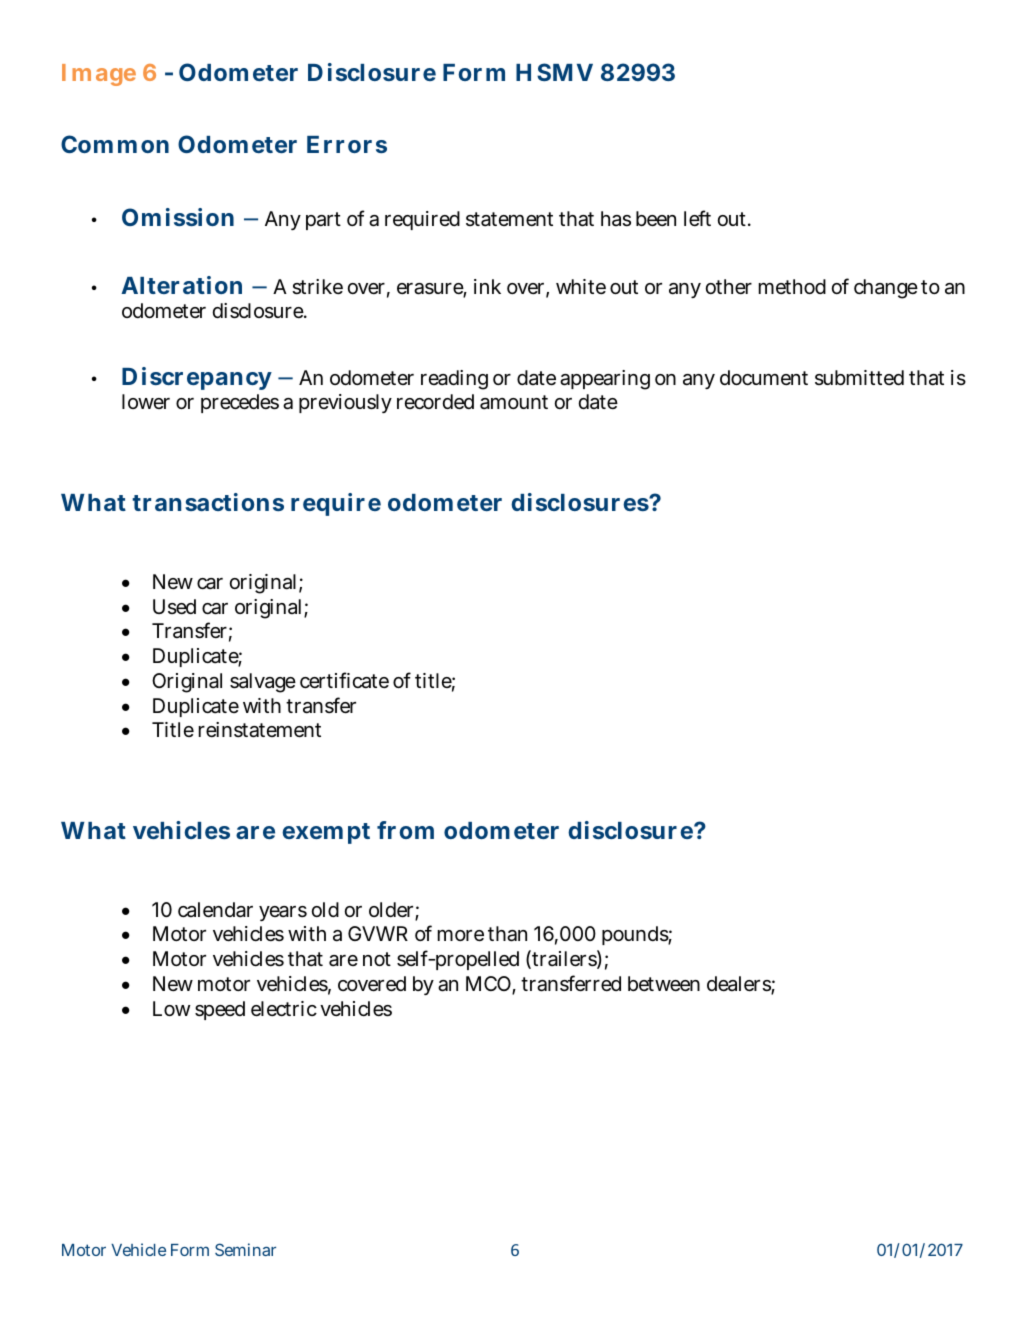 The image size is (1030, 1333). Describe the element at coordinates (514, 402) in the screenshot. I see `amount` at that location.
